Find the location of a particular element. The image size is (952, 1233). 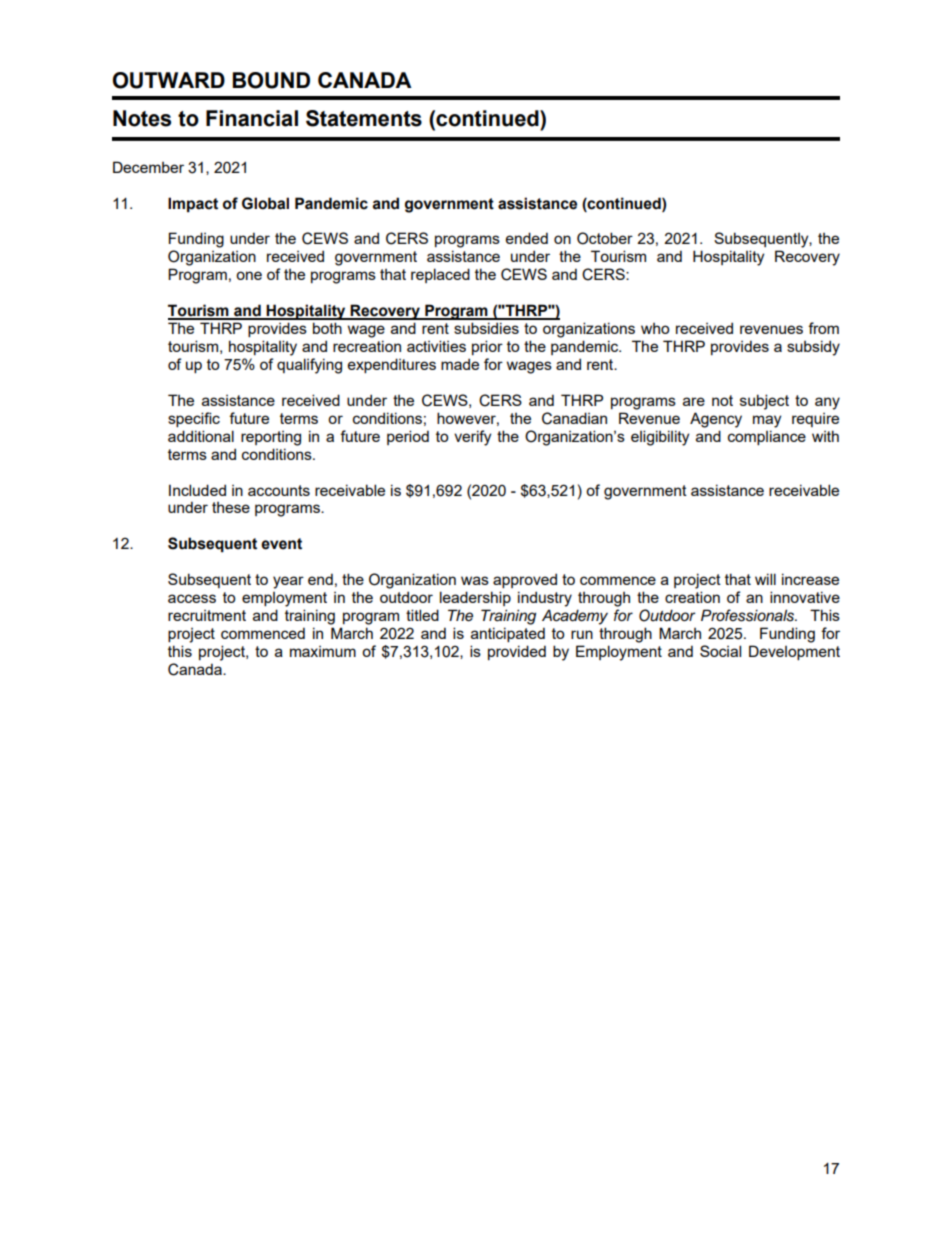

ended is located at coordinates (527, 238).
